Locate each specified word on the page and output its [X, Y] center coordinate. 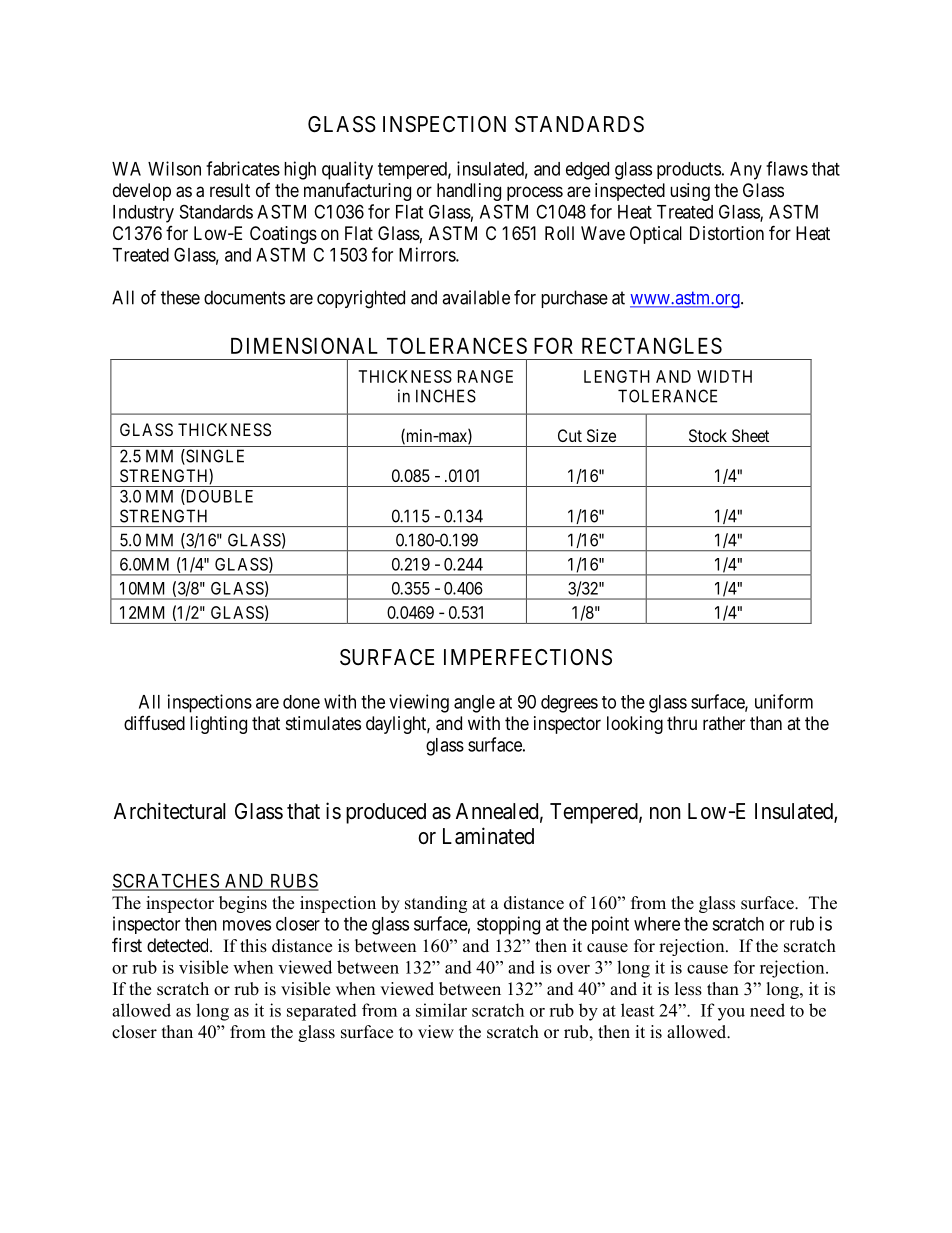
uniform [784, 701]
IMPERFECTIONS [528, 657]
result [230, 190]
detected [179, 945]
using [690, 192]
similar [441, 1010]
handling [469, 192]
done [301, 702]
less [688, 989]
